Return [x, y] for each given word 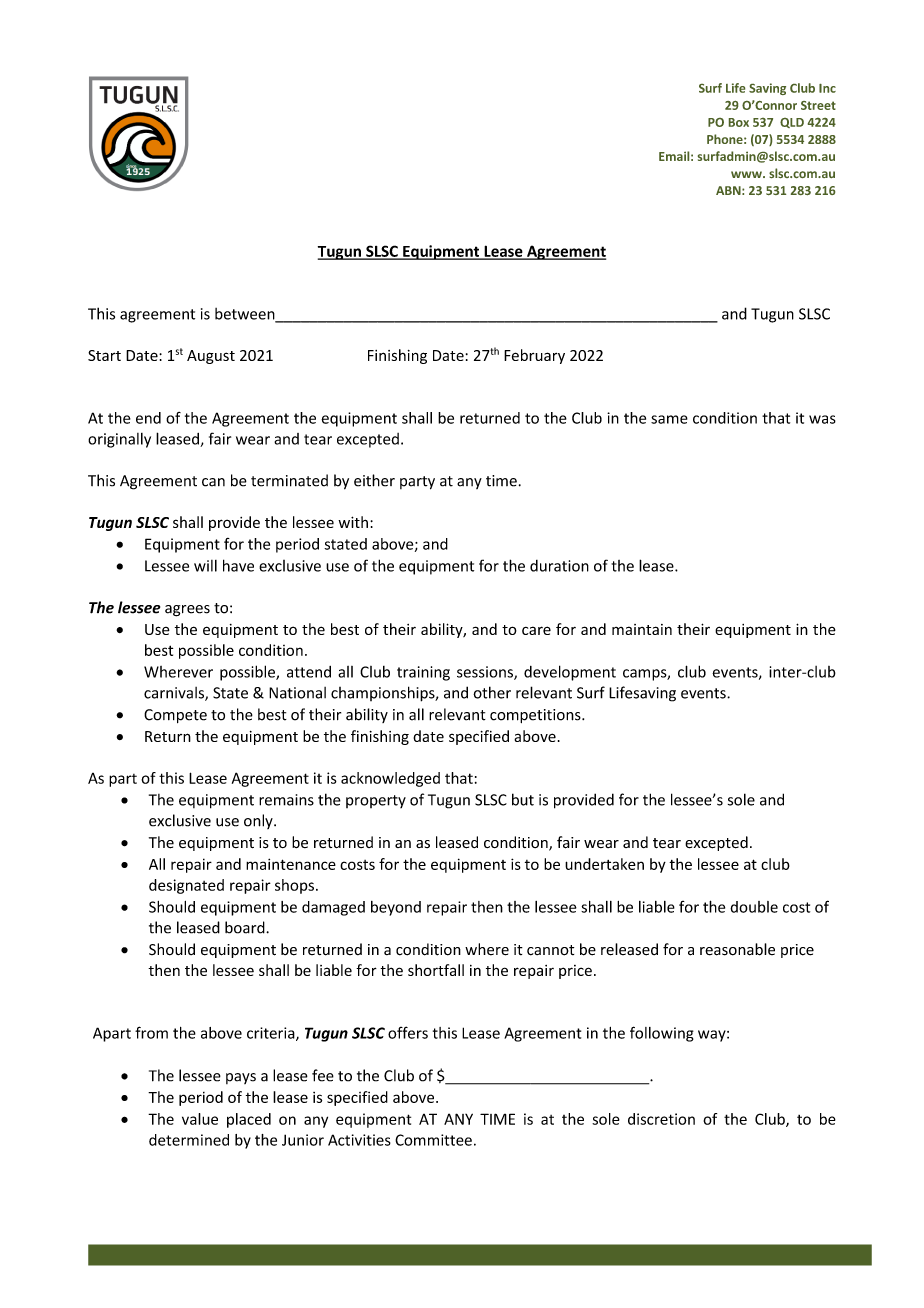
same [669, 419]
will [205, 566]
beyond [396, 908]
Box [739, 122]
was [822, 419]
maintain [642, 629]
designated [186, 886]
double [754, 907]
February [534, 356]
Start [104, 355]
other [492, 692]
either [374, 480]
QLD [792, 123]
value [200, 1119]
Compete [175, 716]
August [211, 357]
